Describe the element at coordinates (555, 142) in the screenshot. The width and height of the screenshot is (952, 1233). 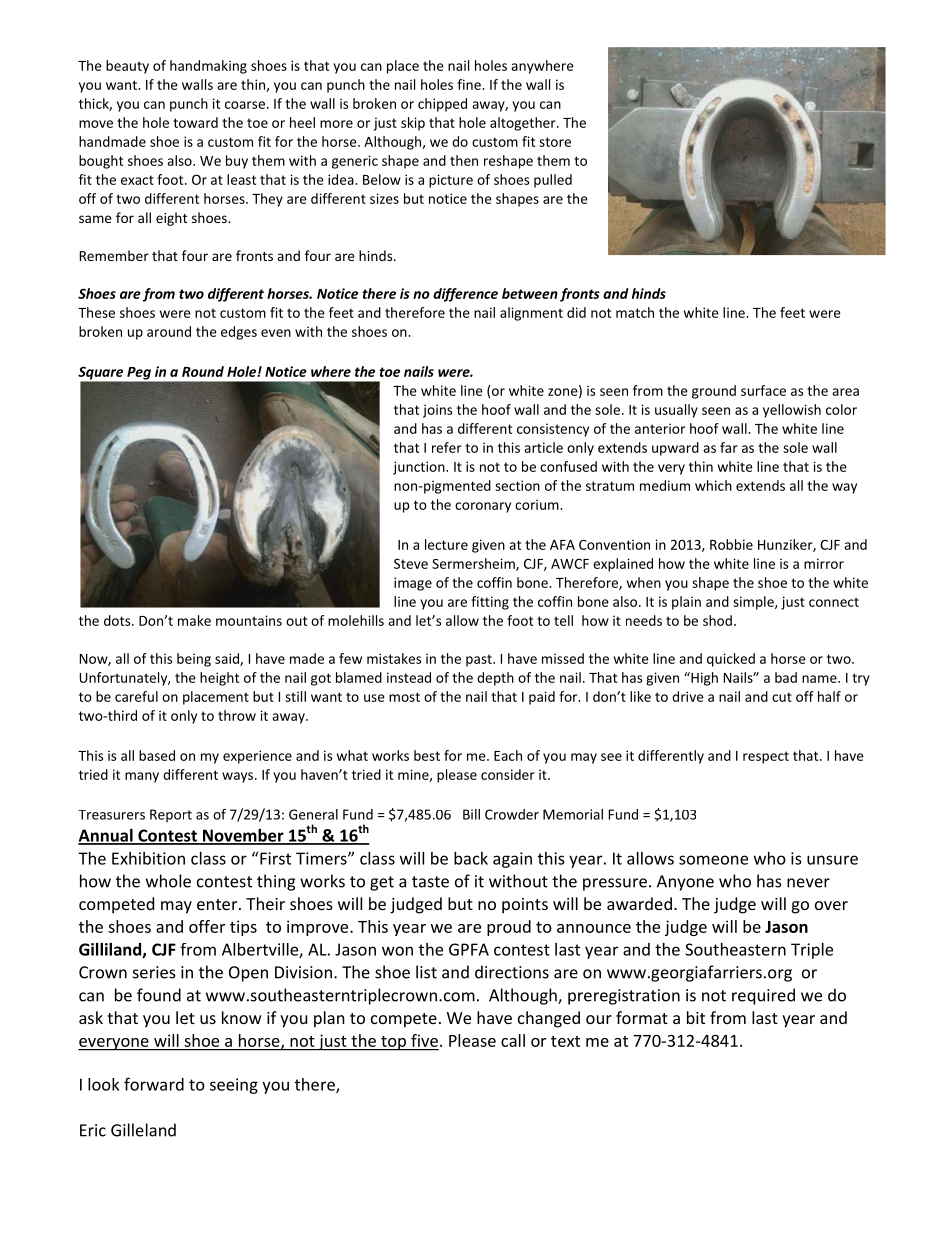
I see `store` at that location.
